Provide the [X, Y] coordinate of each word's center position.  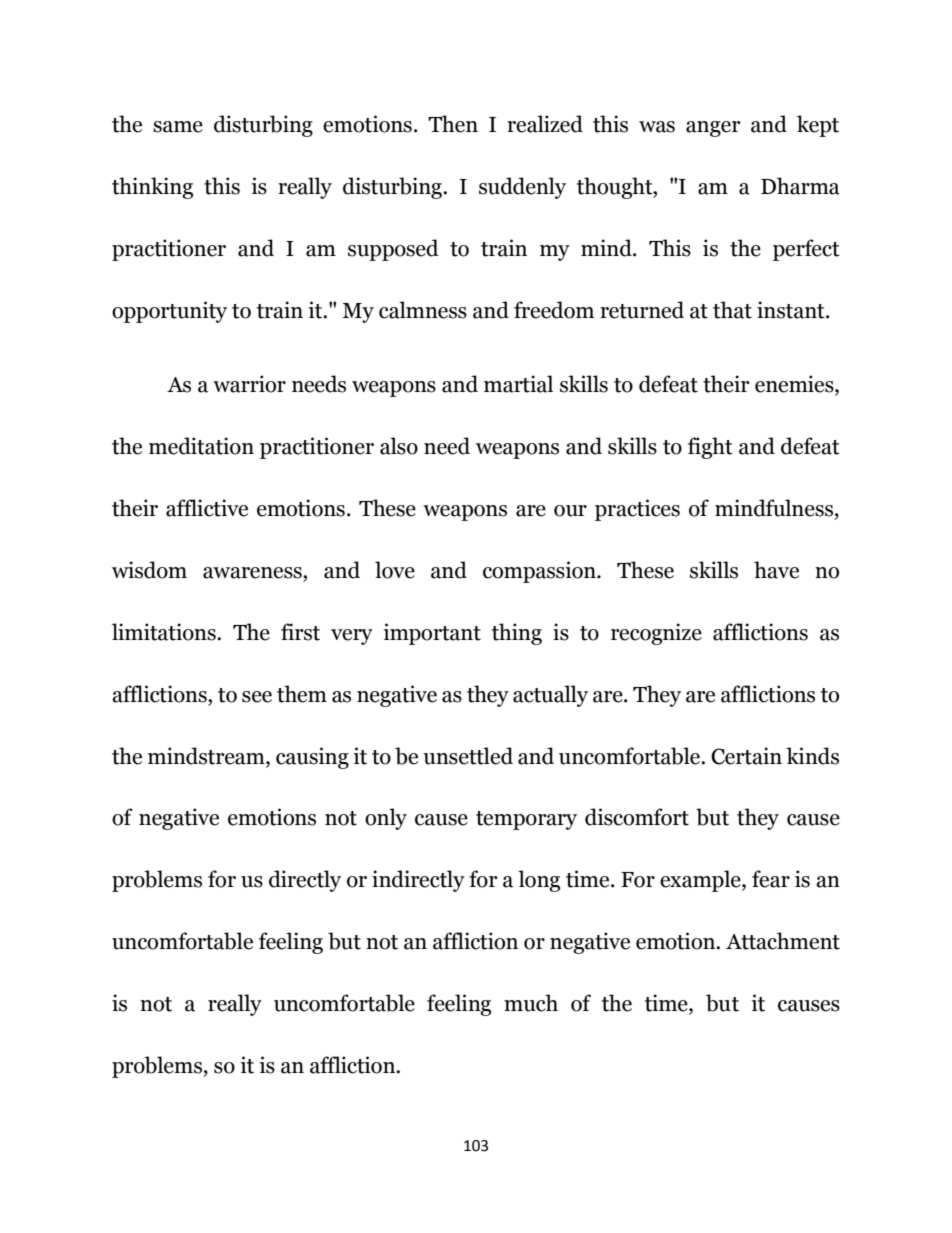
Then [453, 124]
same [178, 127]
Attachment [783, 941]
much [531, 1003]
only [386, 819]
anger [713, 129]
